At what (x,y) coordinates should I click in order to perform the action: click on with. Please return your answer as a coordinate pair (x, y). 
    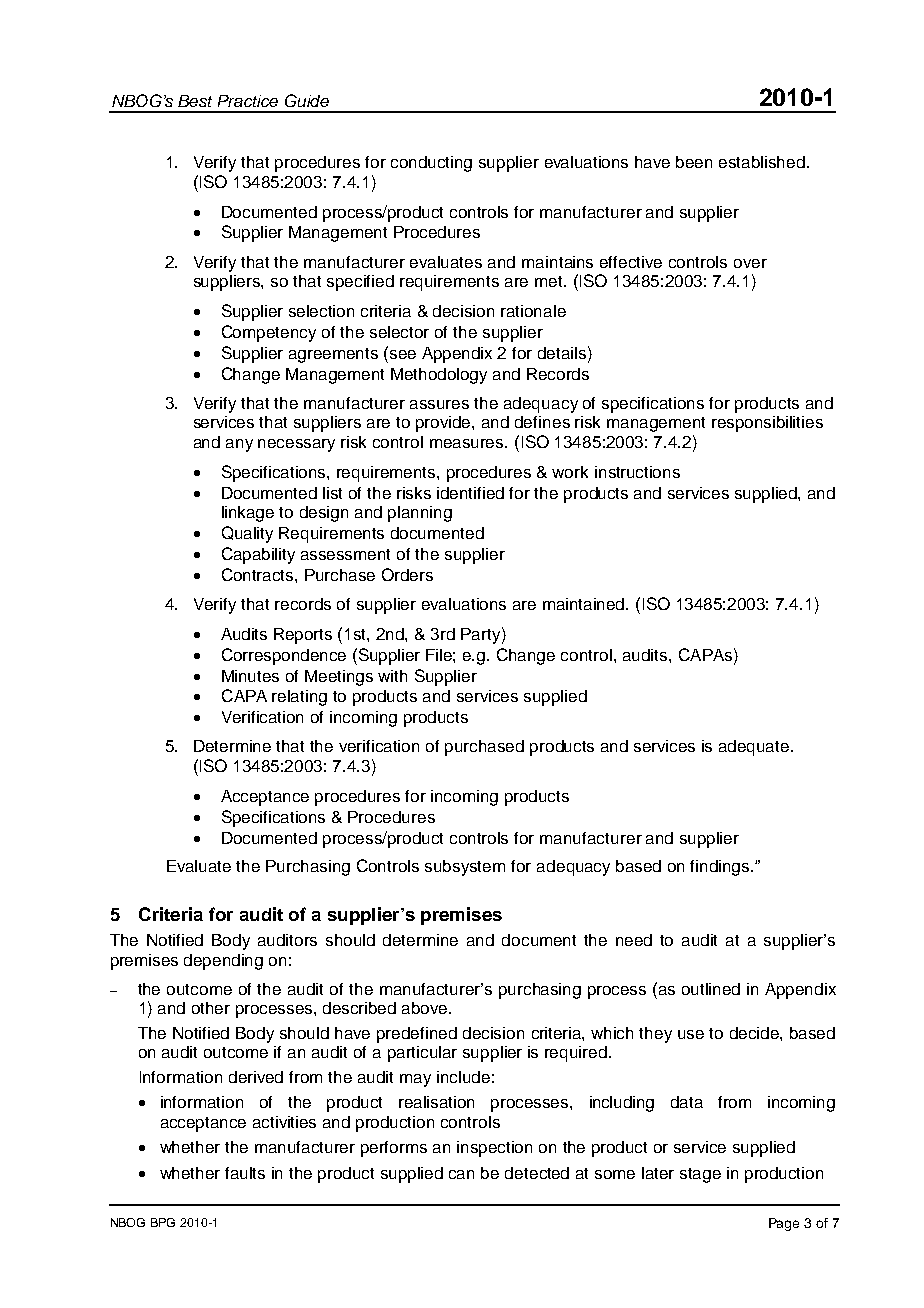
    Looking at the image, I should click on (392, 676).
